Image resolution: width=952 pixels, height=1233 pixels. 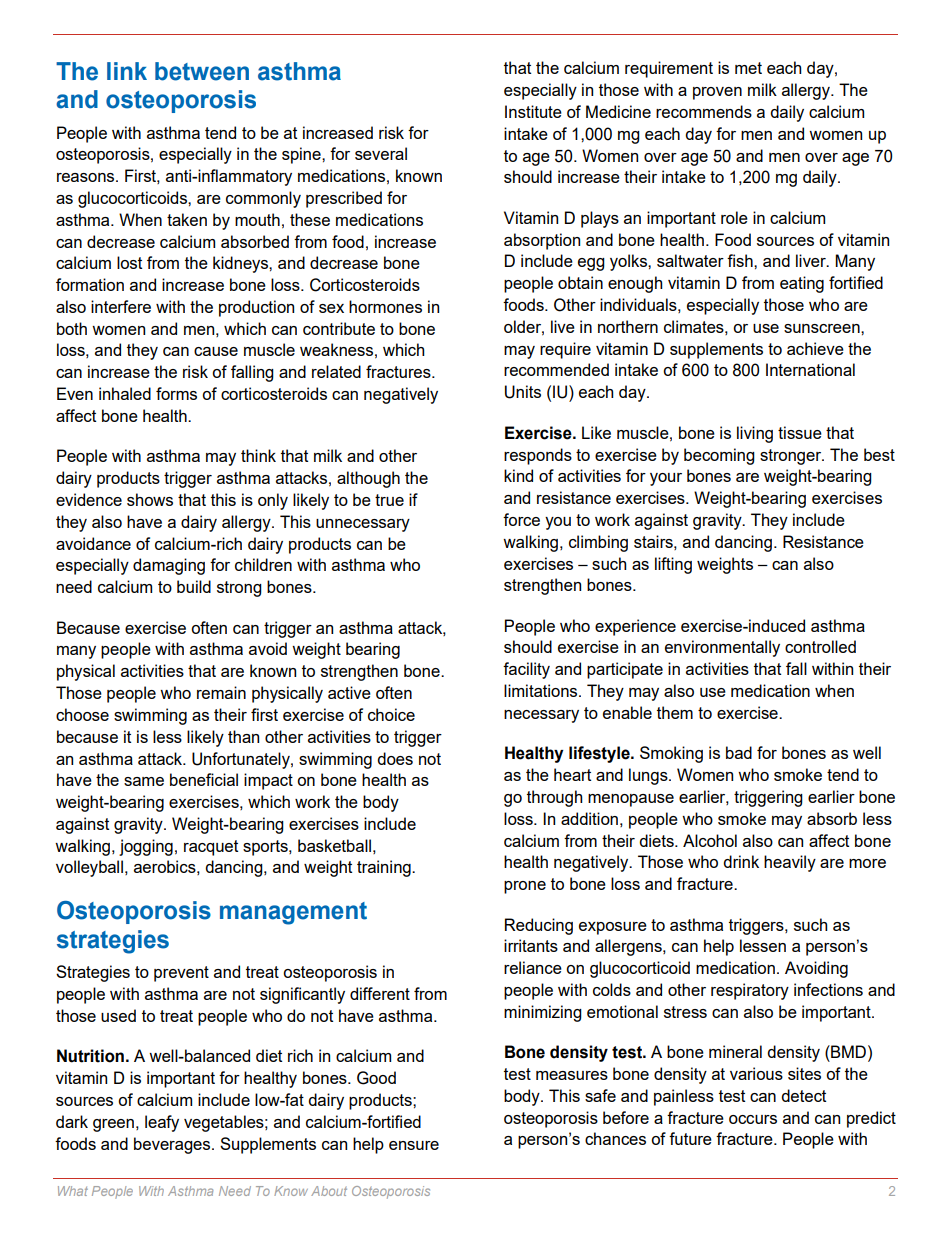 I want to click on between, so click(x=202, y=71).
